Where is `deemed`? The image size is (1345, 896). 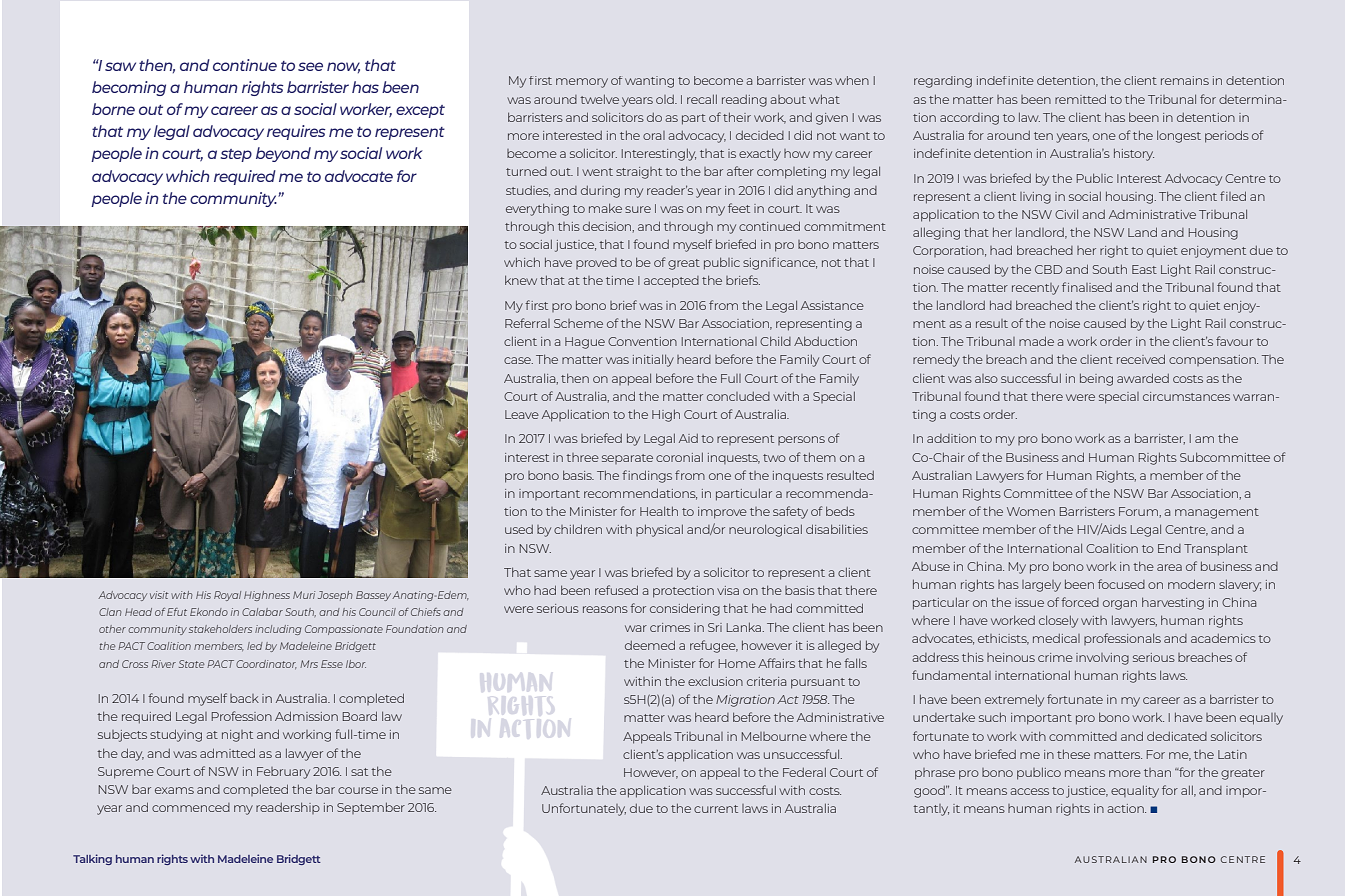
deemed is located at coordinates (650, 645).
